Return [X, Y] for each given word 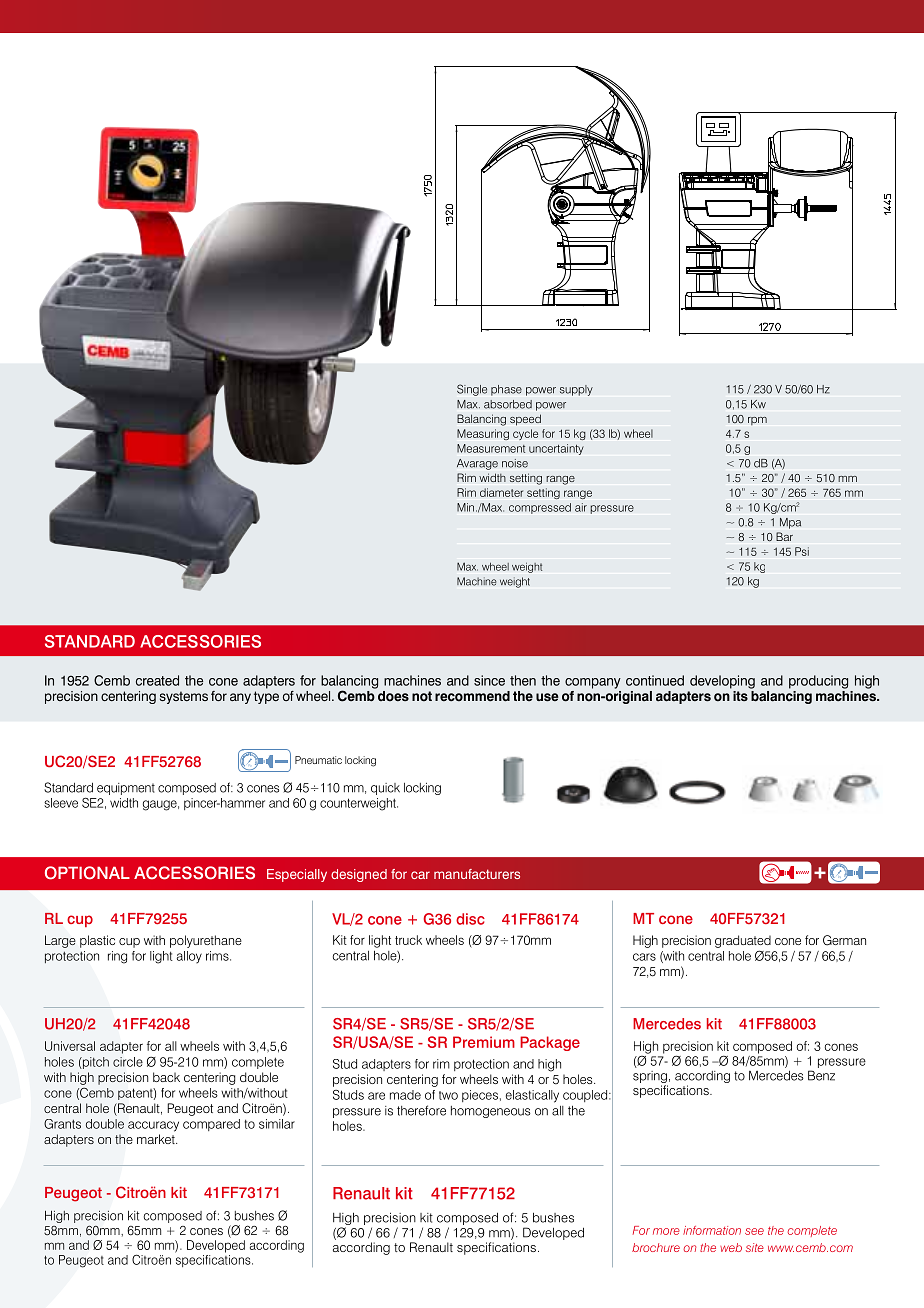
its [740, 696]
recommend [472, 696]
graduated [743, 941]
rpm [757, 421]
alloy [189, 957]
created [157, 680]
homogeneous [491, 1112]
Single [472, 390]
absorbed [508, 404]
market [157, 1139]
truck [408, 940]
